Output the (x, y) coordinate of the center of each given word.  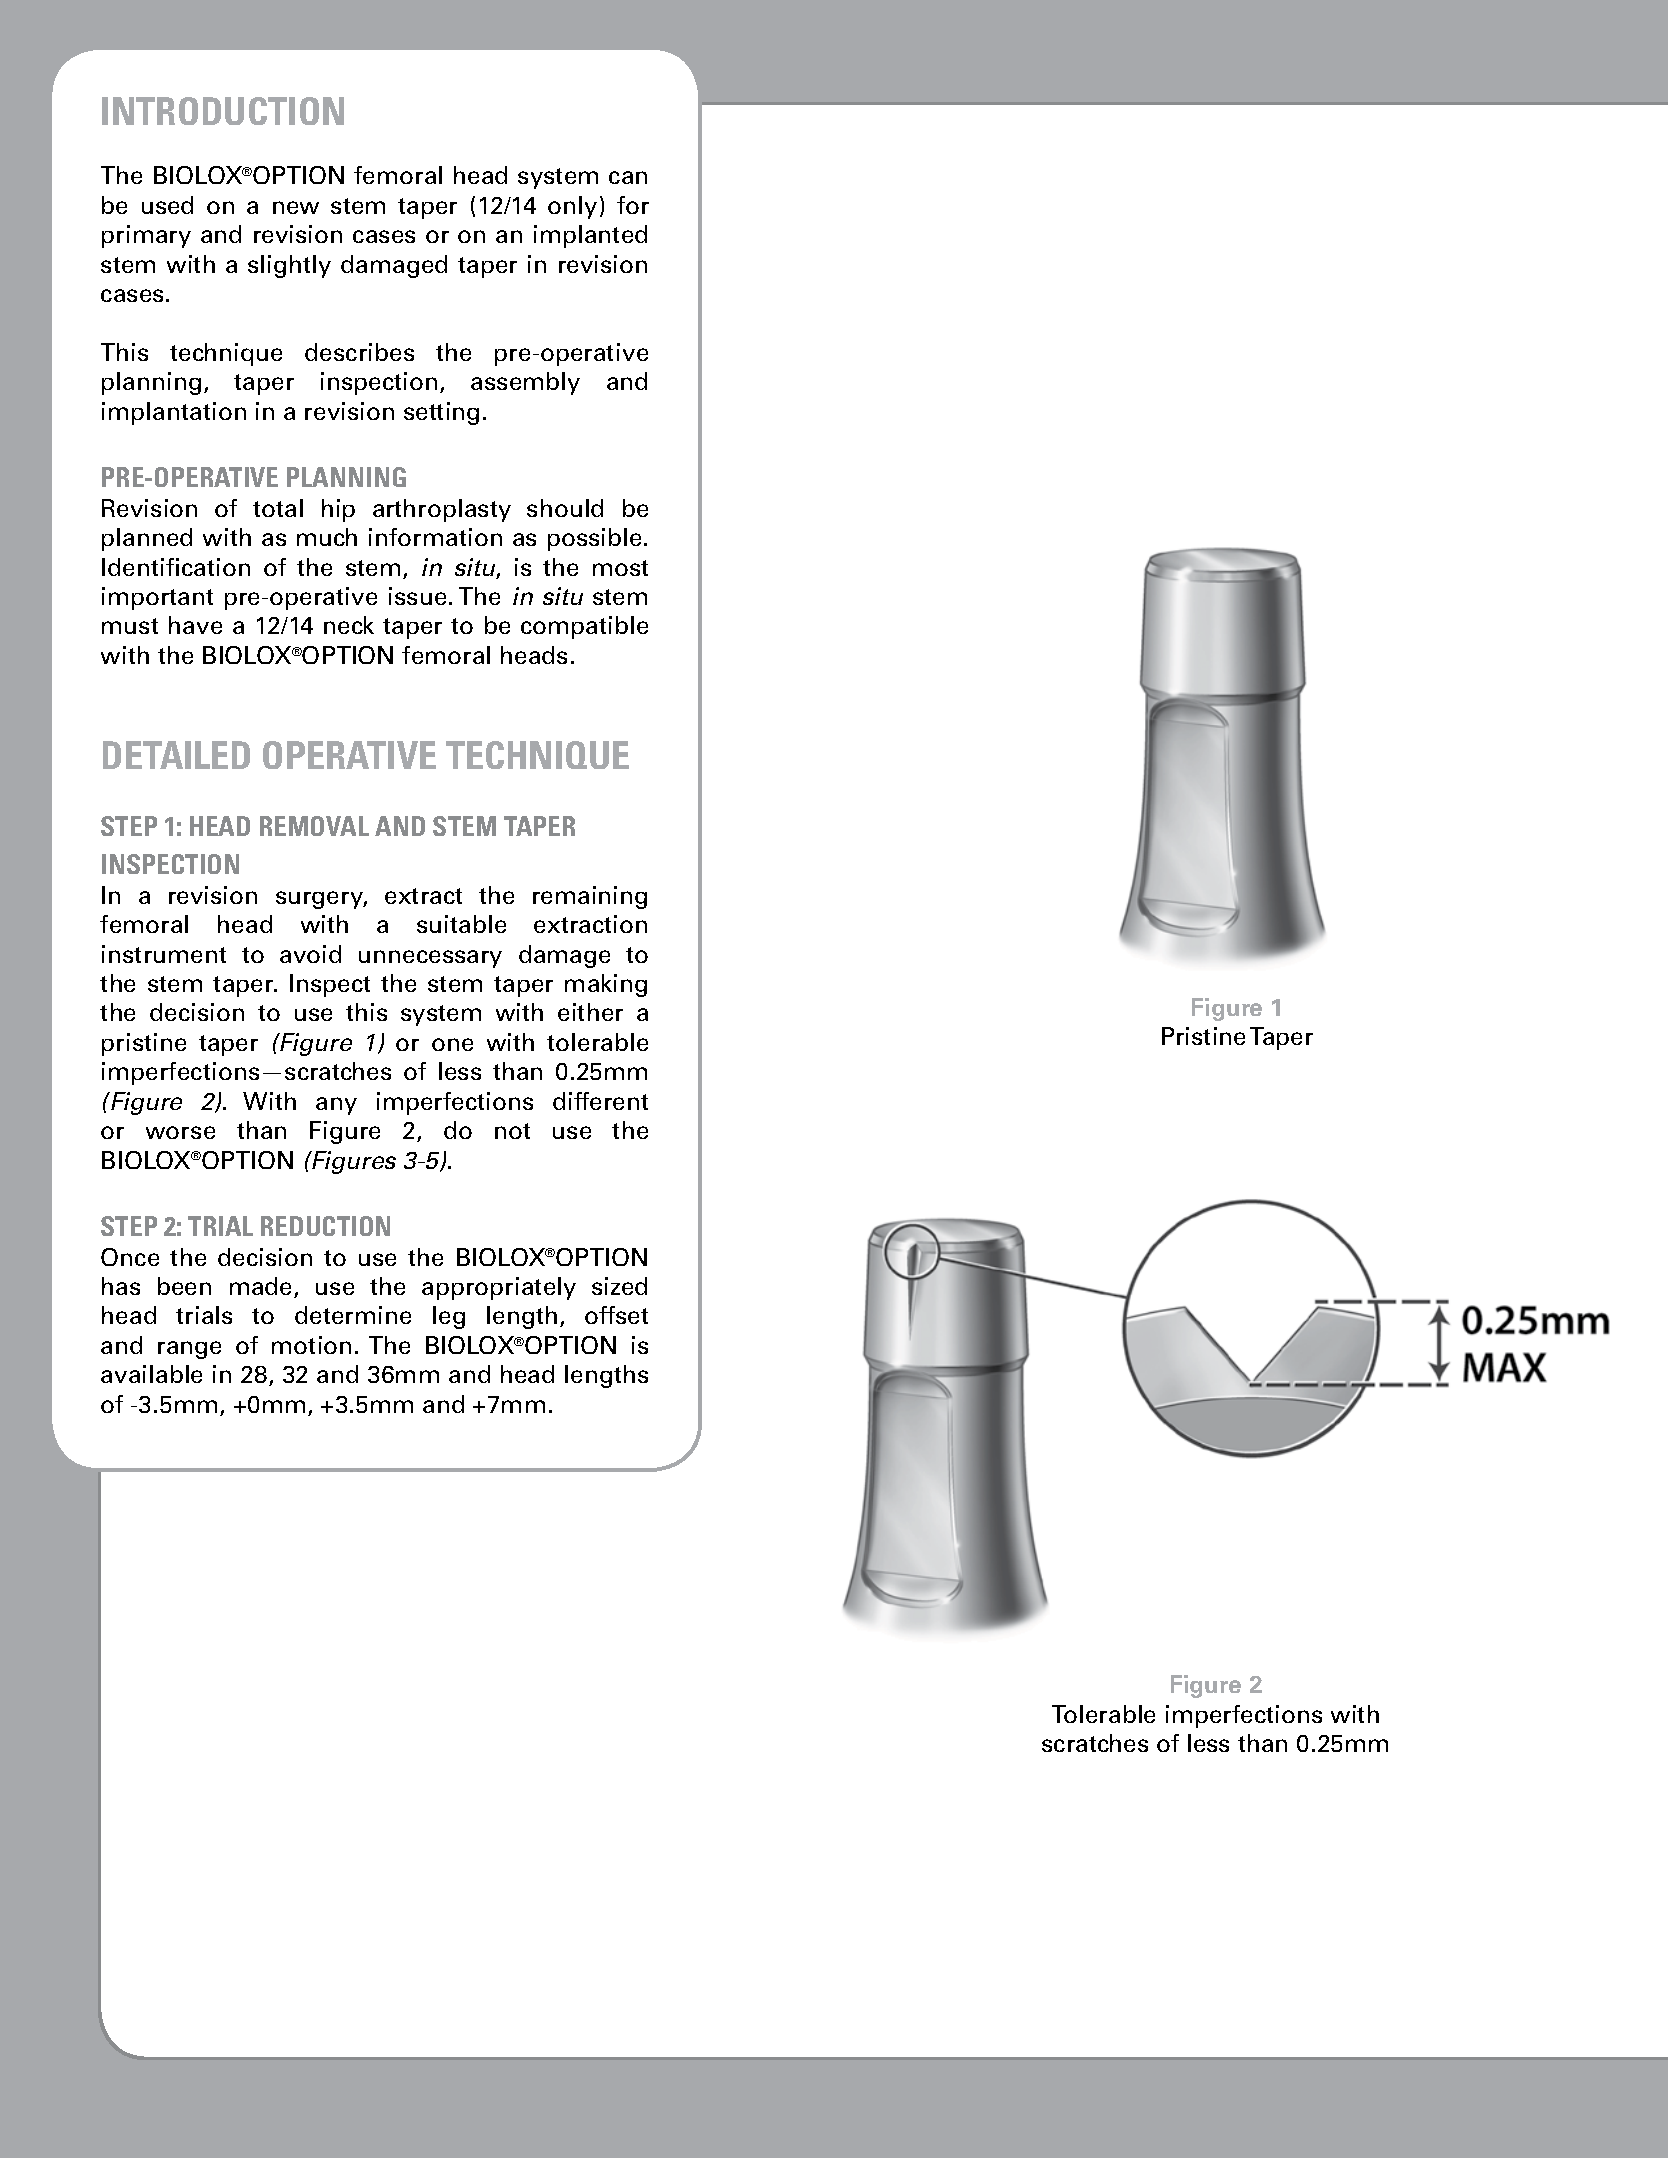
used (167, 205)
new (296, 207)
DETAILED (176, 755)
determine (353, 1315)
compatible (584, 627)
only (572, 207)
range (189, 1350)
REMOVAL (314, 826)
